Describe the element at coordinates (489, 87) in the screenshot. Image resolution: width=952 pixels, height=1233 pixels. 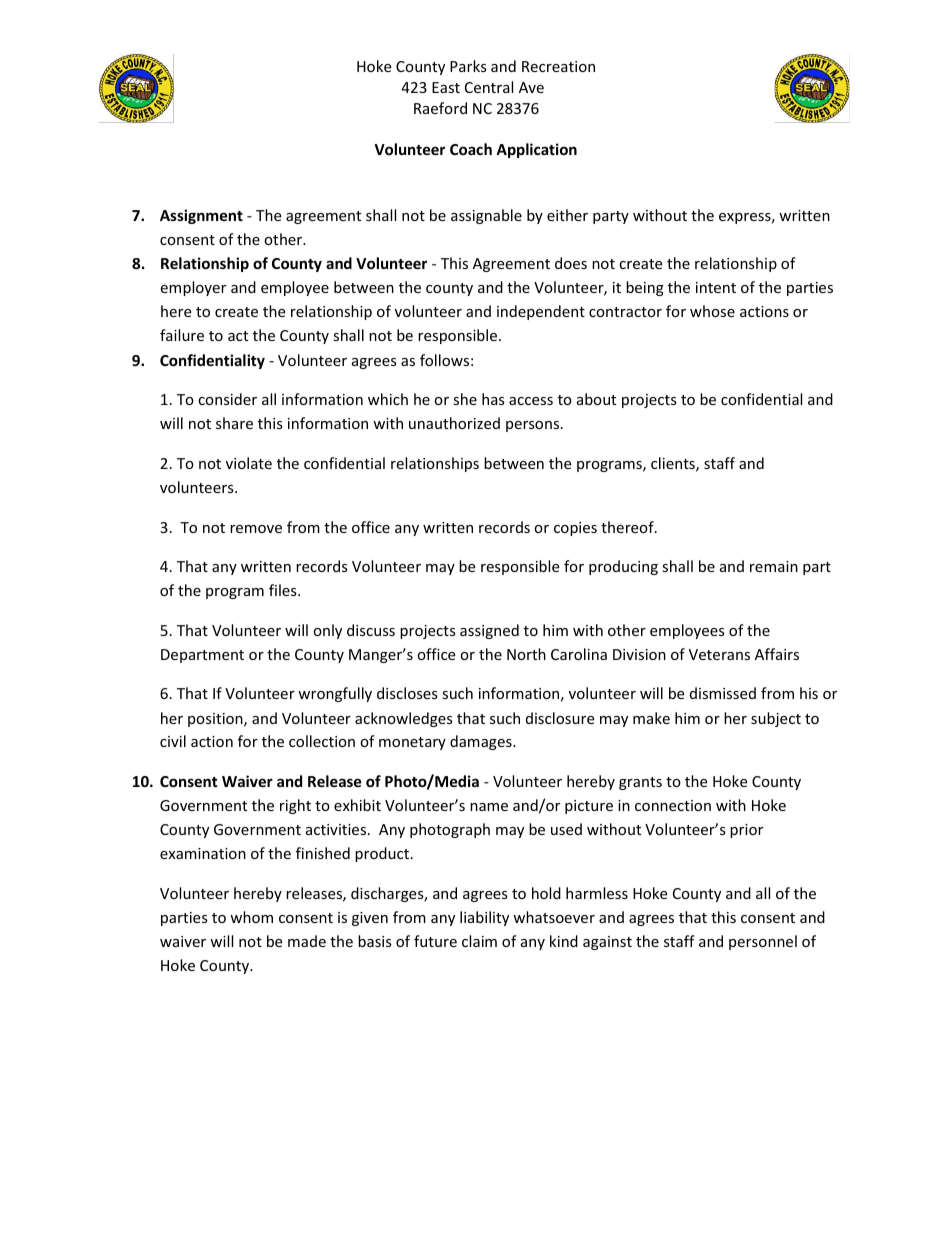
I see `Central` at that location.
